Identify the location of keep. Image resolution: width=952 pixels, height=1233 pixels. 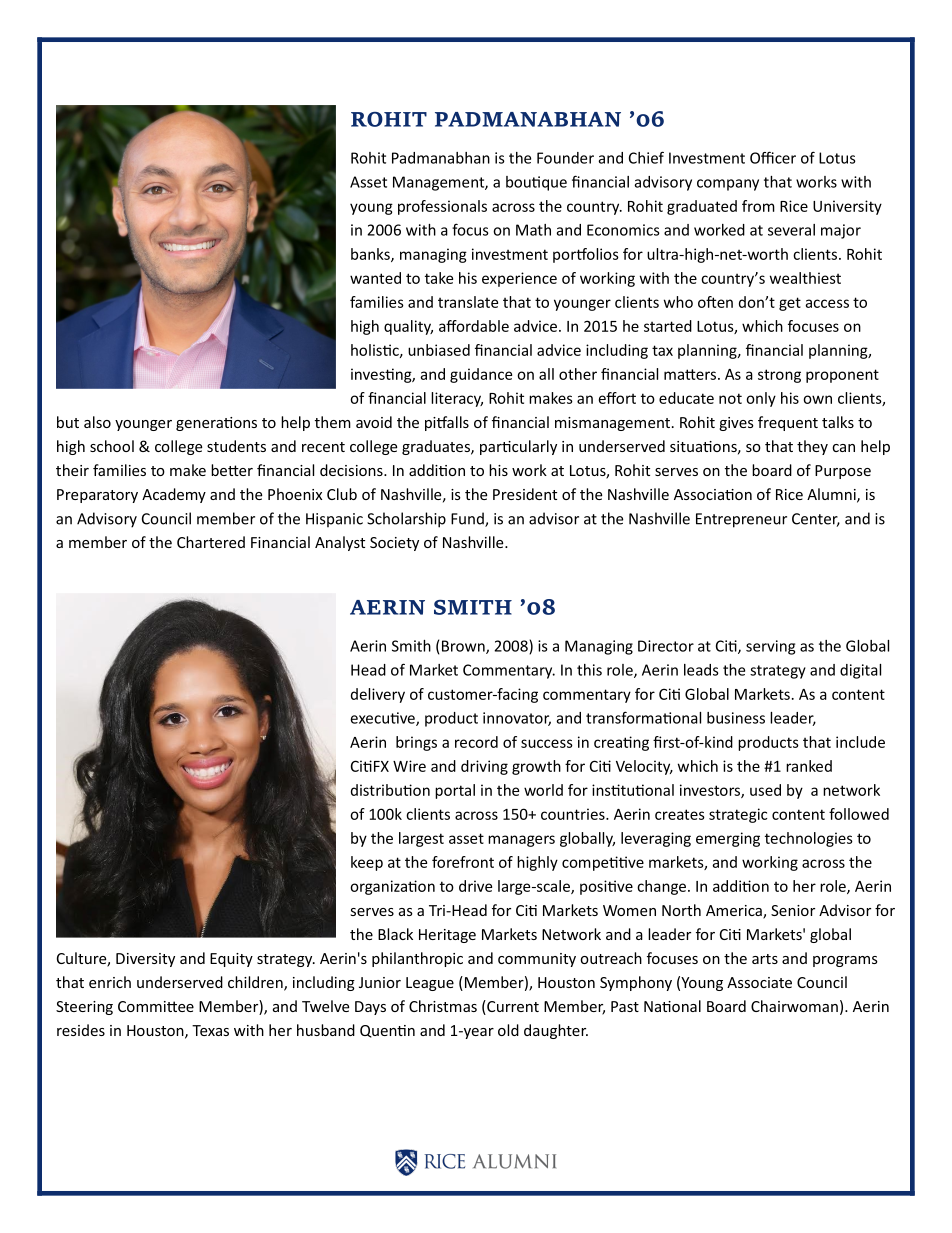
(367, 863).
